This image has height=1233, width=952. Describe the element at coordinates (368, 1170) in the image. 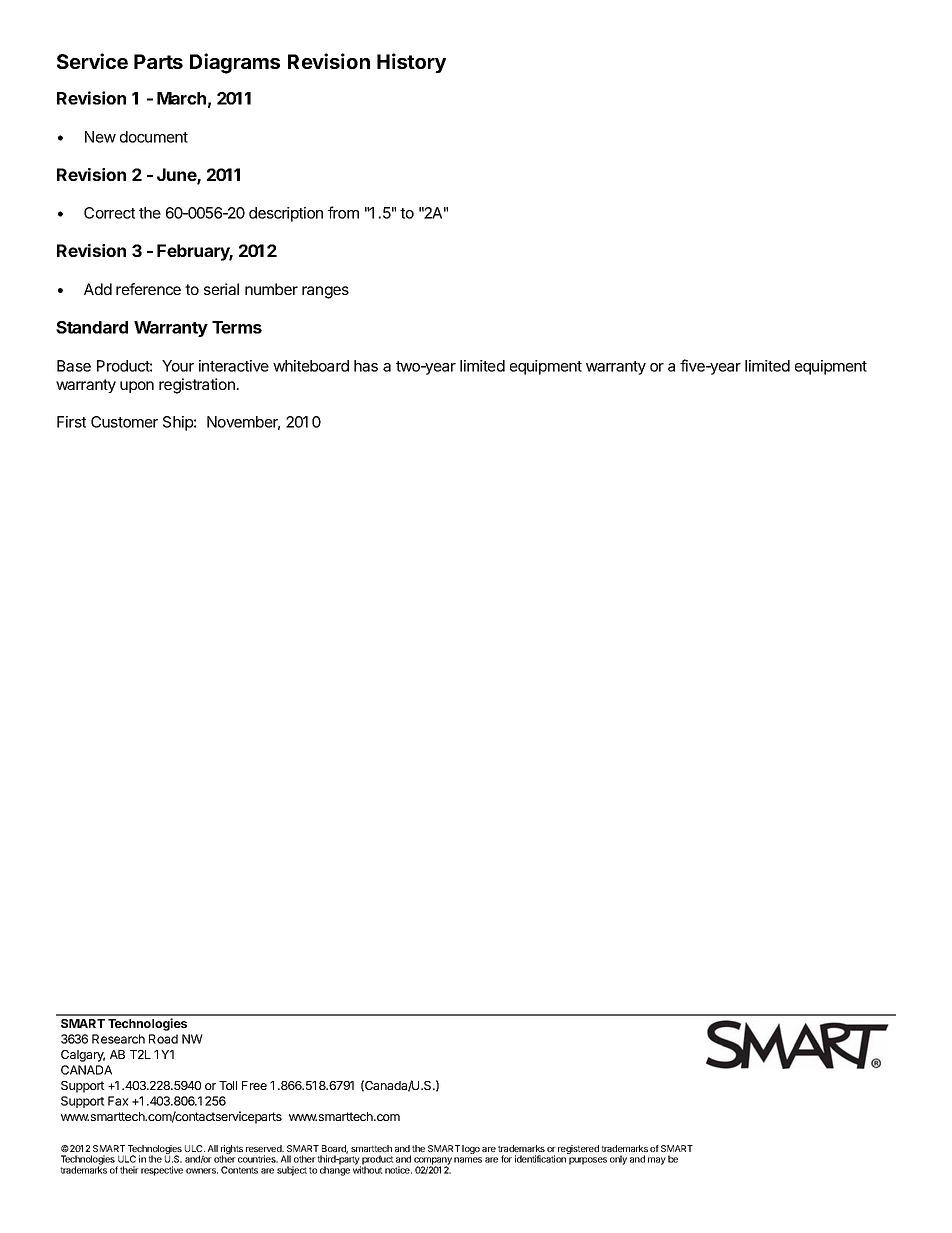

I see `without` at that location.
